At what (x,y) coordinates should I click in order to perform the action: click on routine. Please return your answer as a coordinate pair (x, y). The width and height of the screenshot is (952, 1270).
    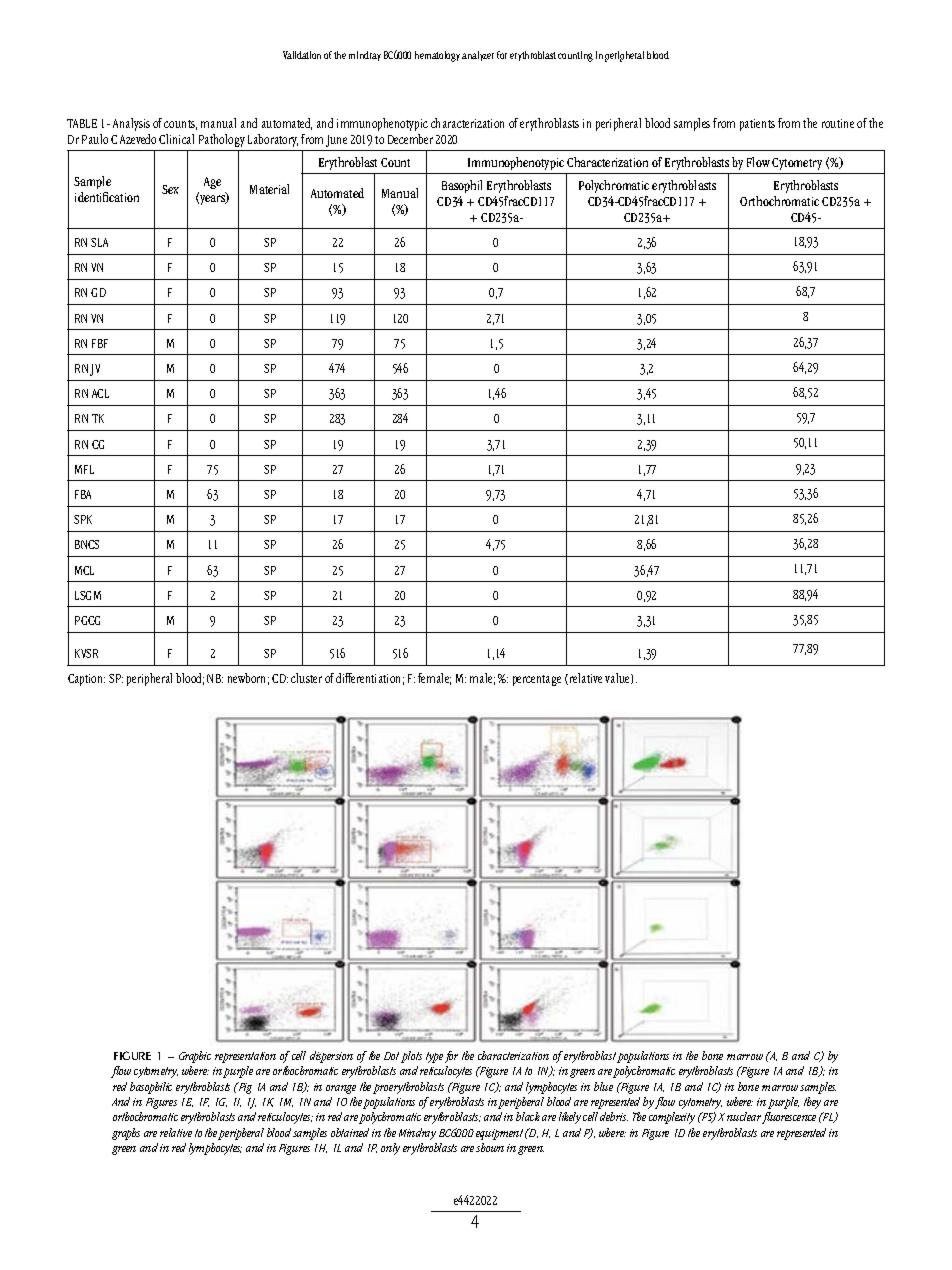
    Looking at the image, I should click on (838, 123).
